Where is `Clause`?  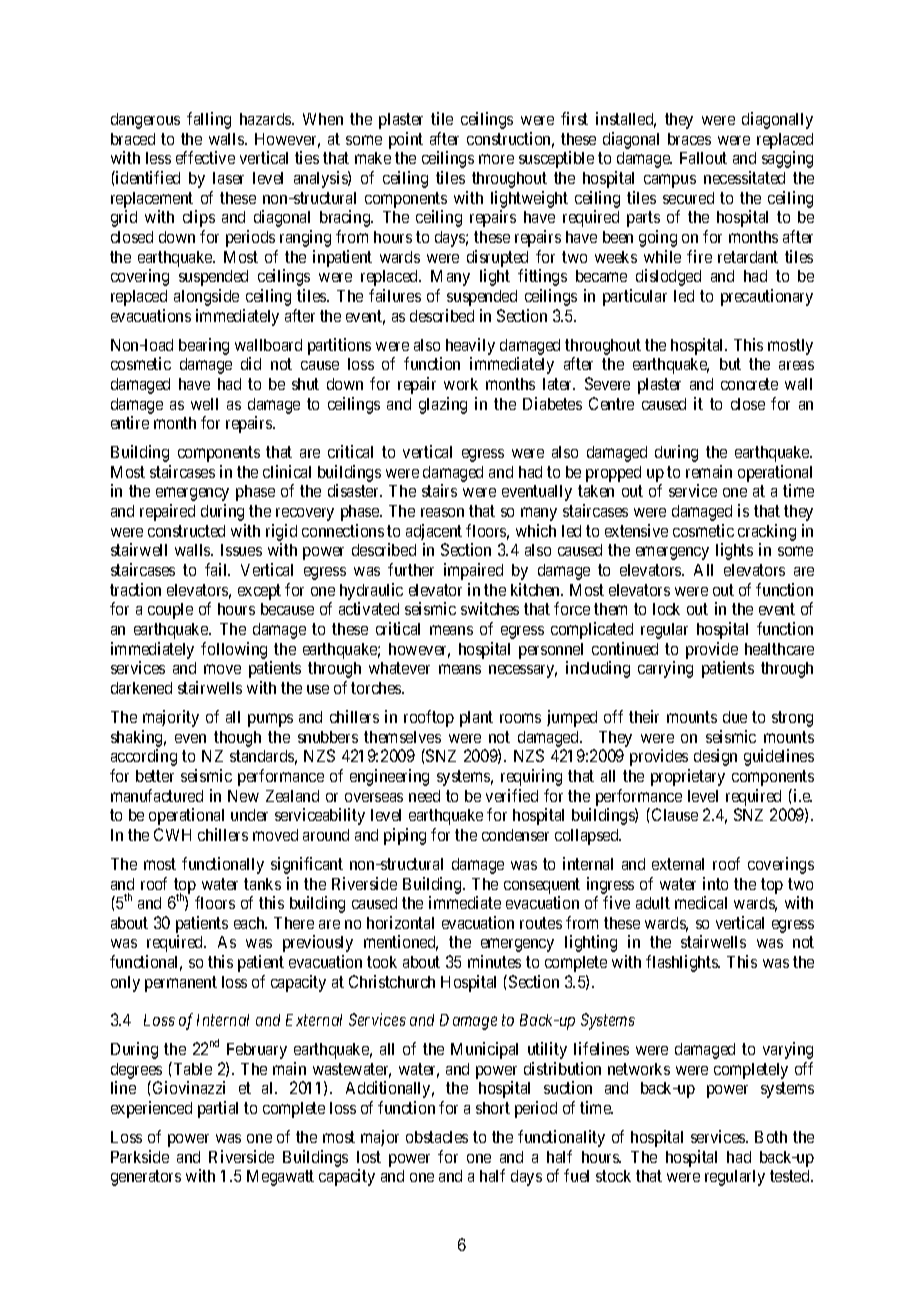
Clause is located at coordinates (675, 814).
